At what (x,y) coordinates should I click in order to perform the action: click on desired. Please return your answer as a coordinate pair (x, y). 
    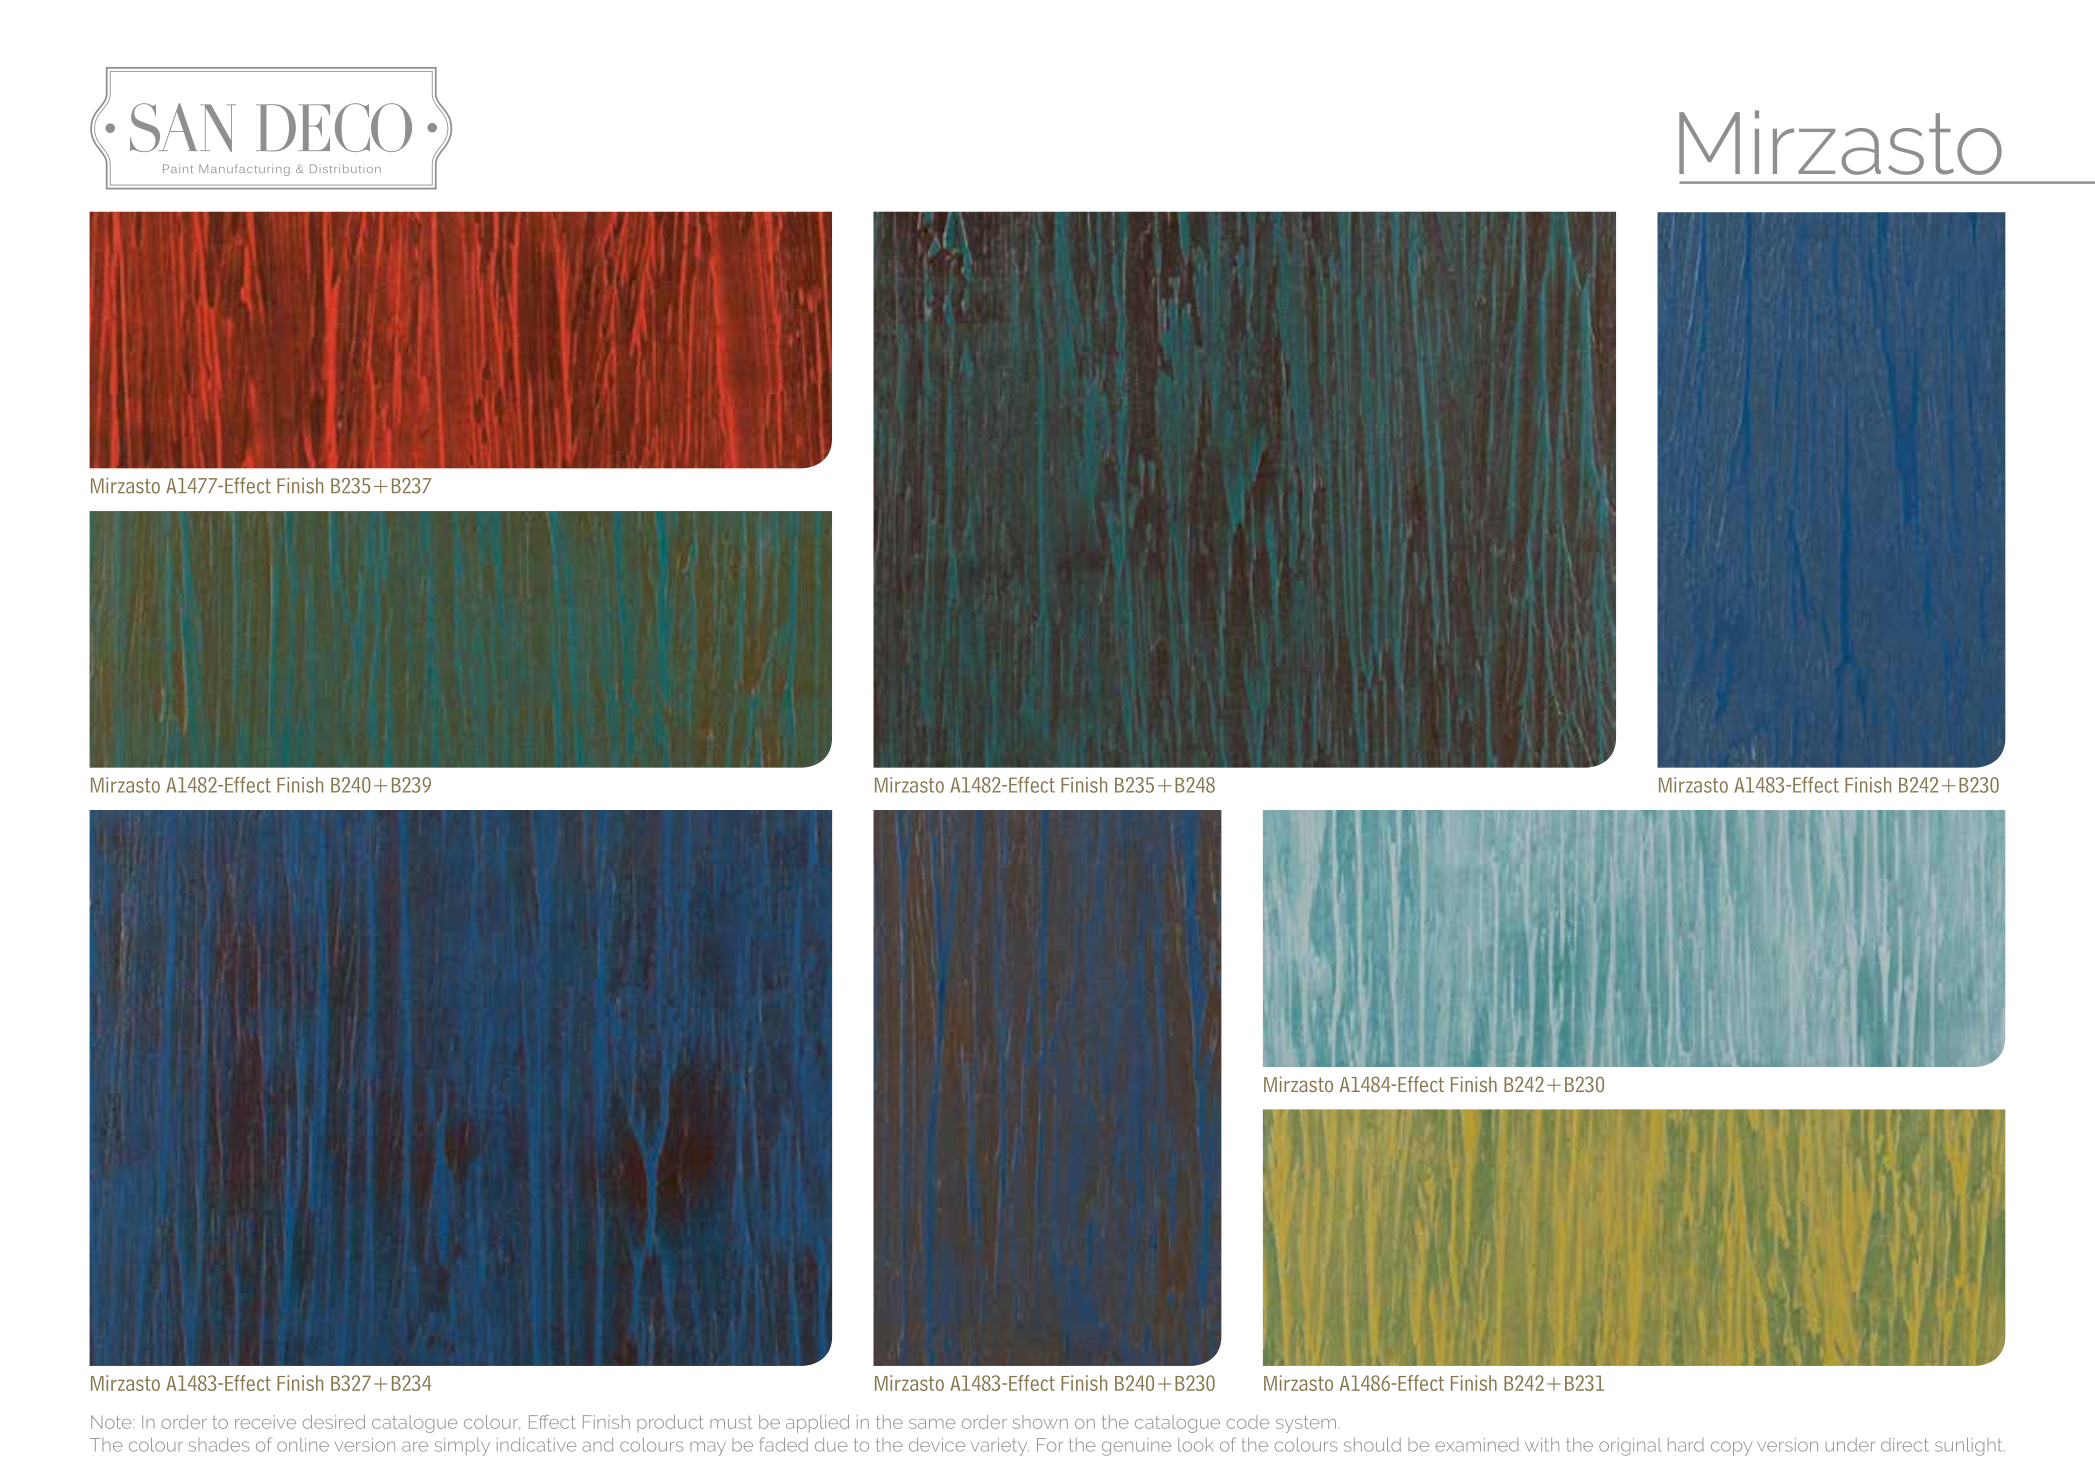
    Looking at the image, I should click on (334, 1422).
